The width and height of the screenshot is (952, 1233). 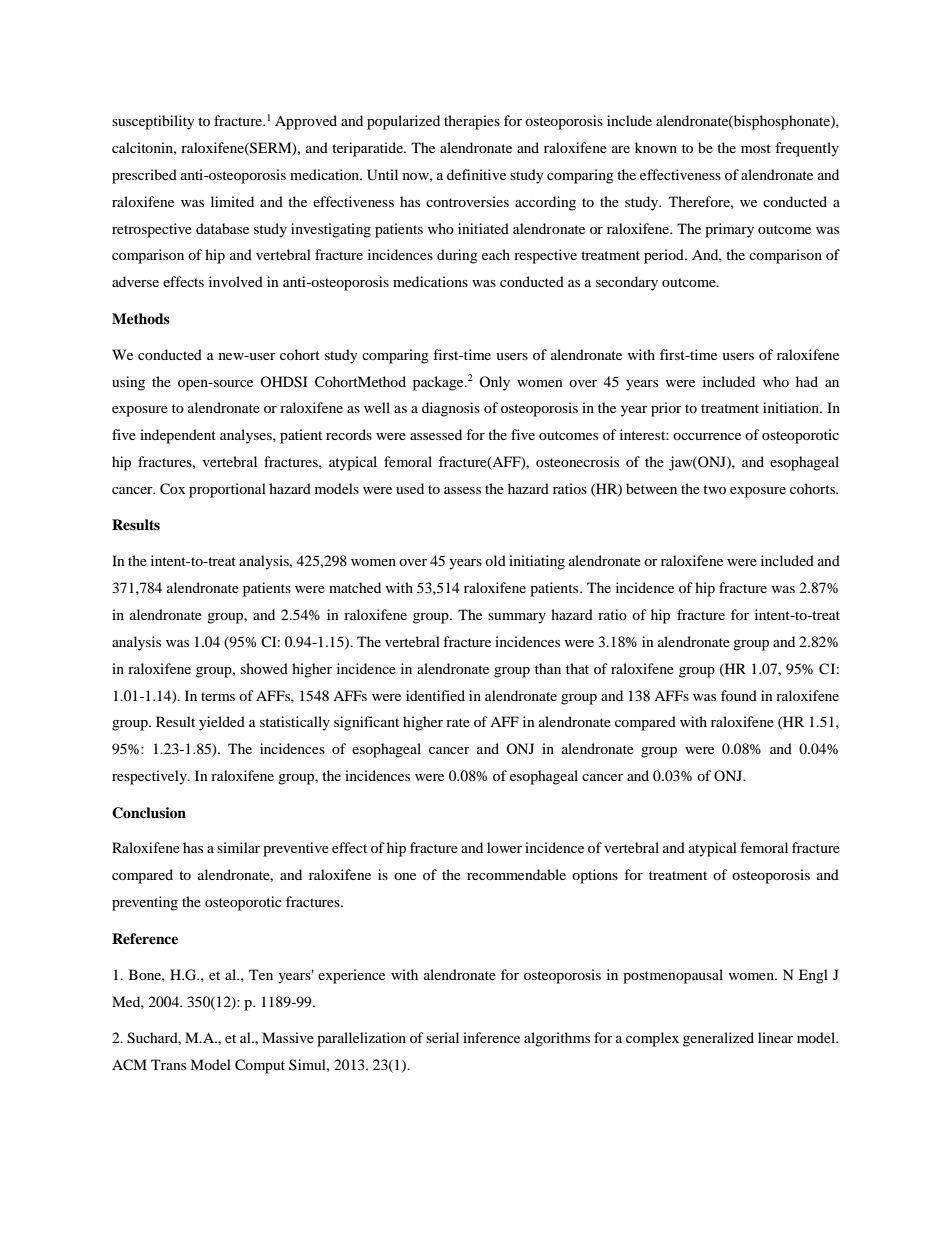 I want to click on Only, so click(x=494, y=383).
